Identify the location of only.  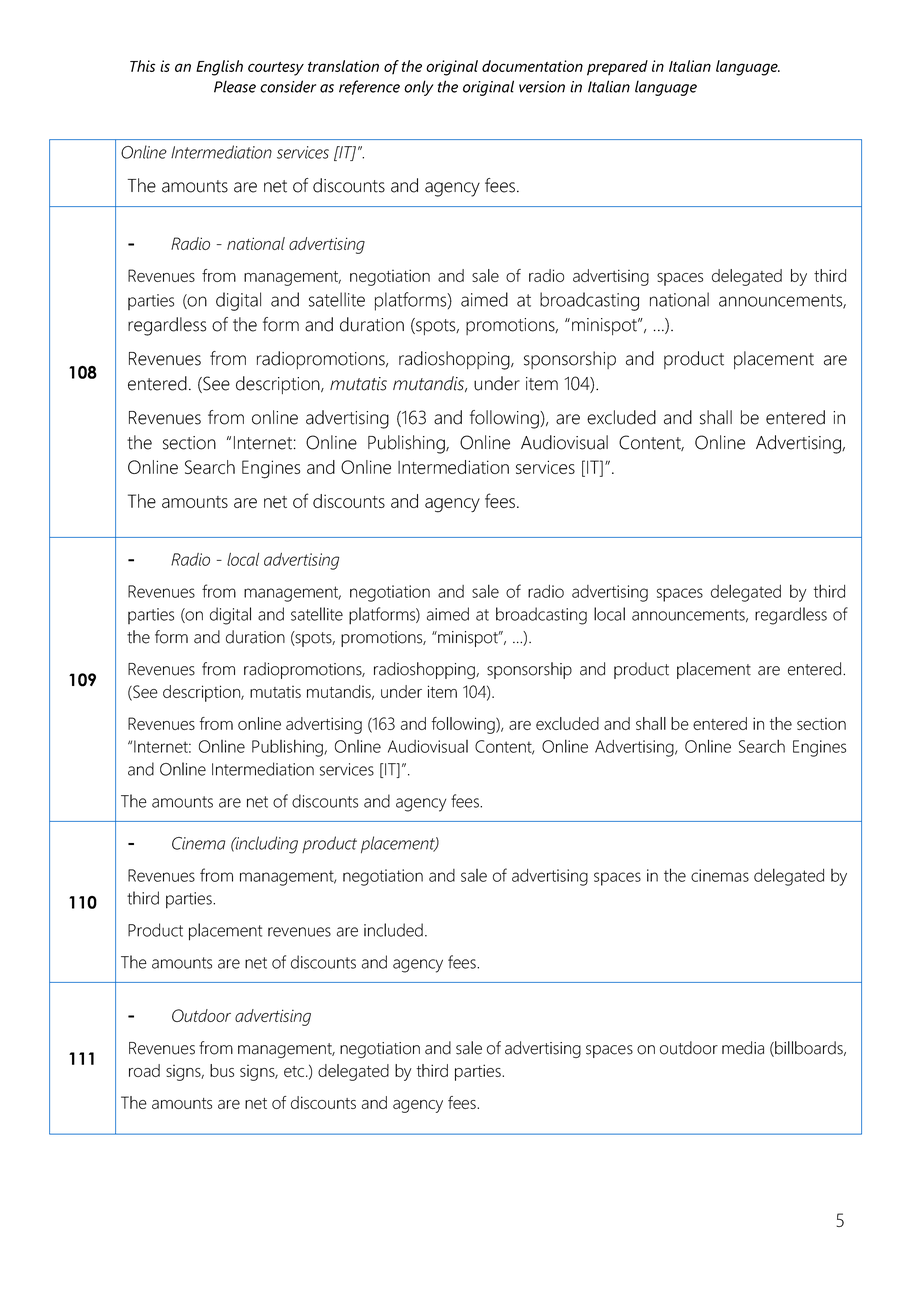
(419, 88).
